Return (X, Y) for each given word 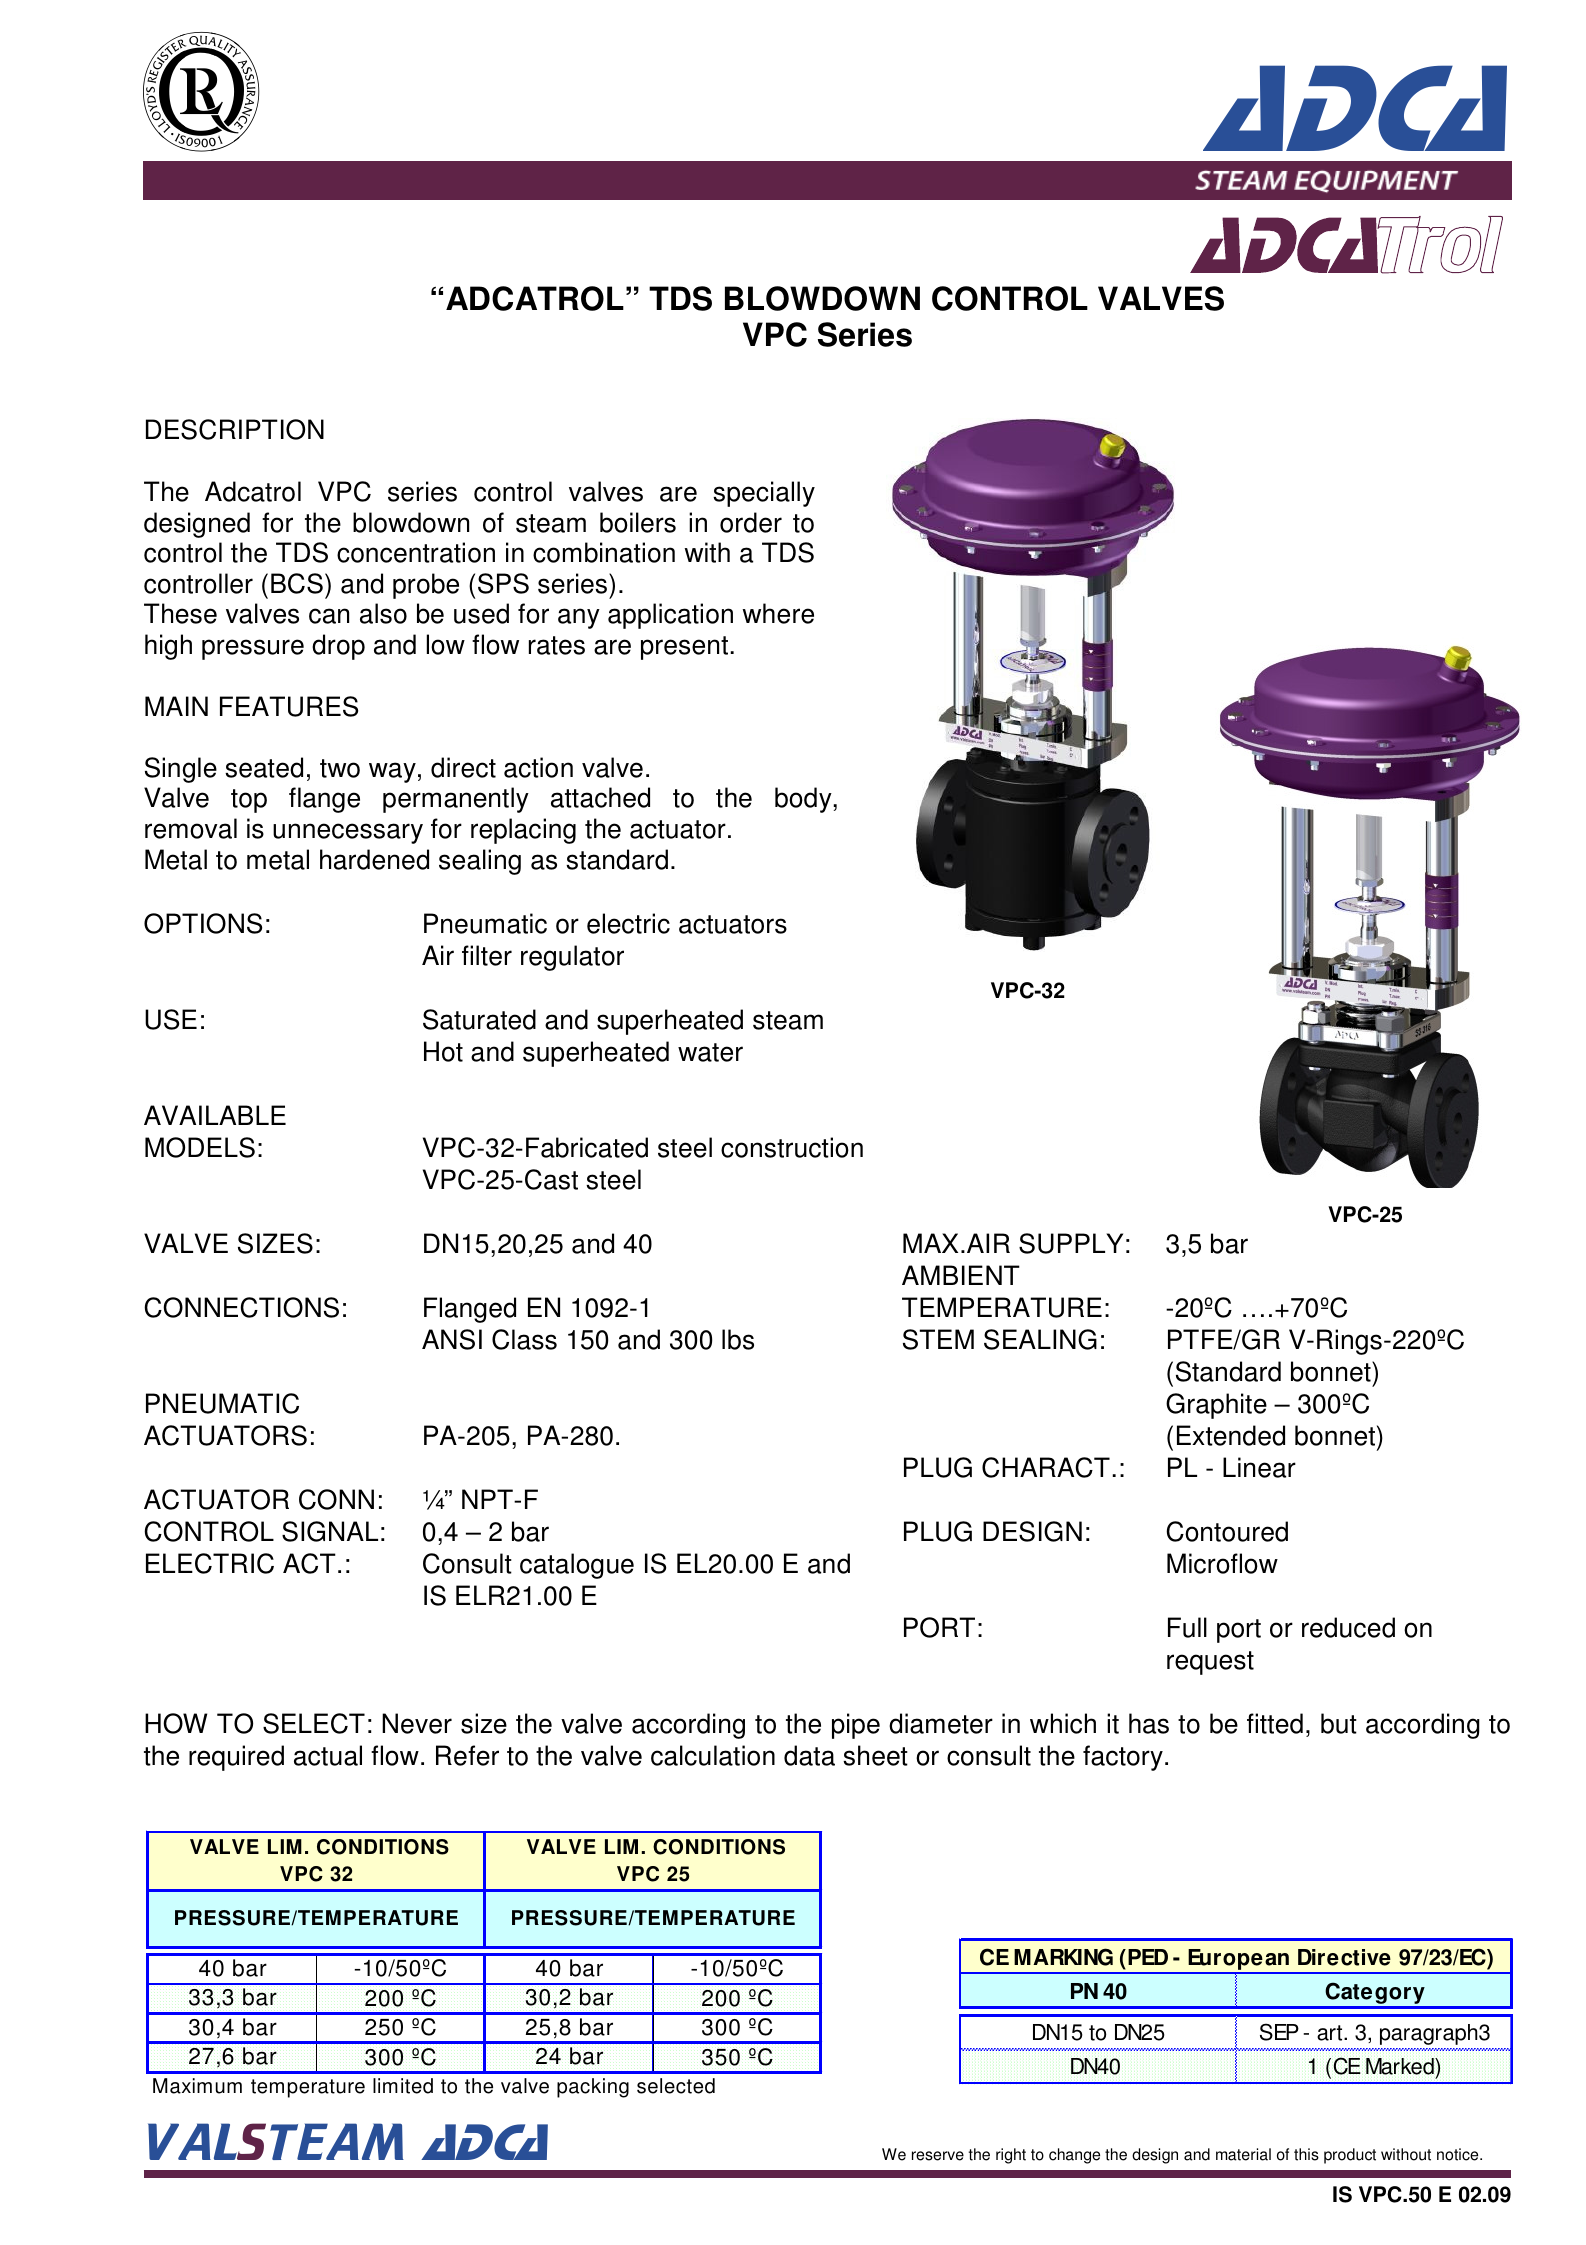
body (804, 800)
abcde (201, 92)
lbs (738, 1339)
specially (764, 494)
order (751, 522)
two (340, 768)
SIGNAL (330, 1531)
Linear (1259, 1467)
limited (403, 2086)
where (778, 613)
